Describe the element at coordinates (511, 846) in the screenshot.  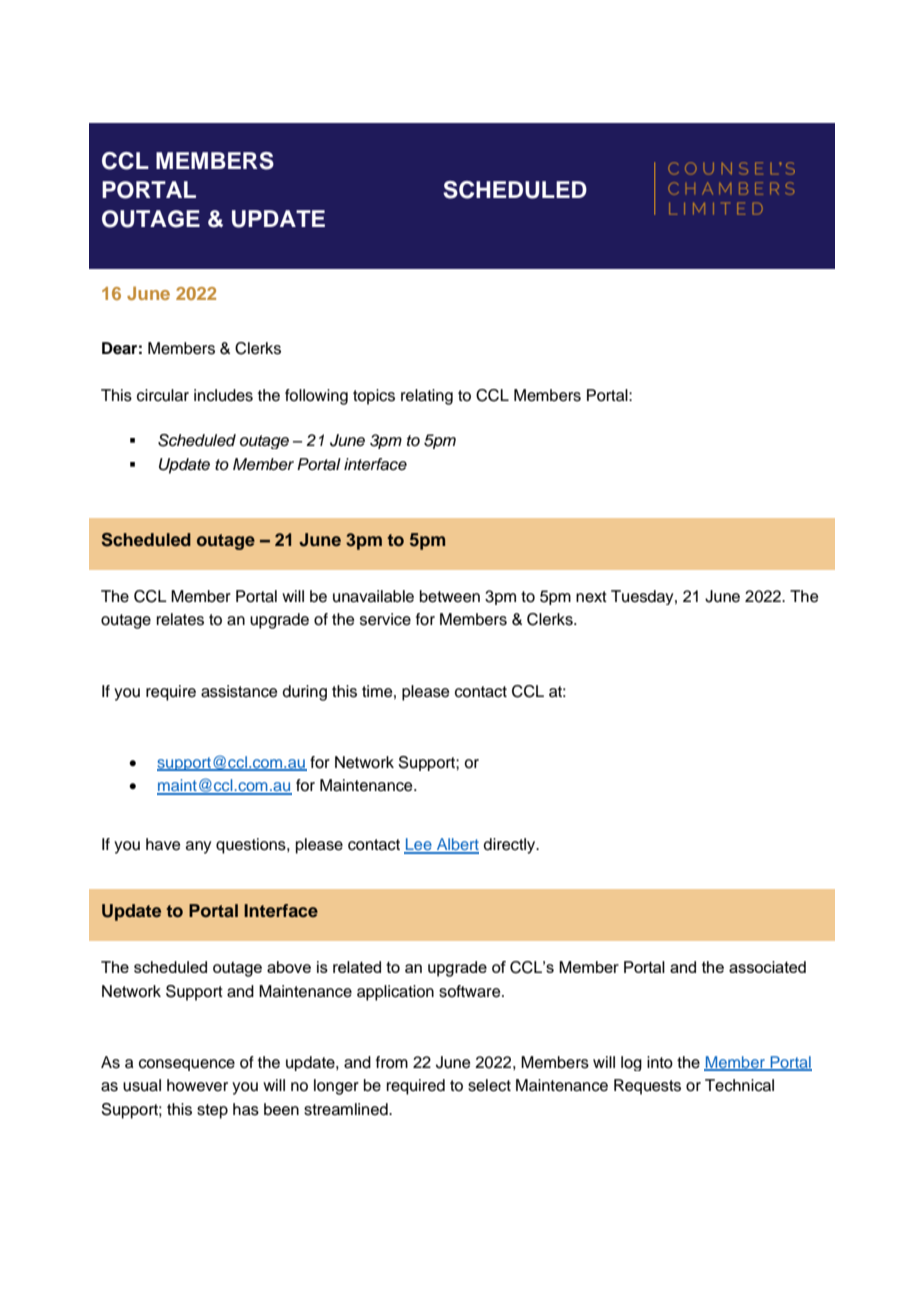
I see `directly` at that location.
